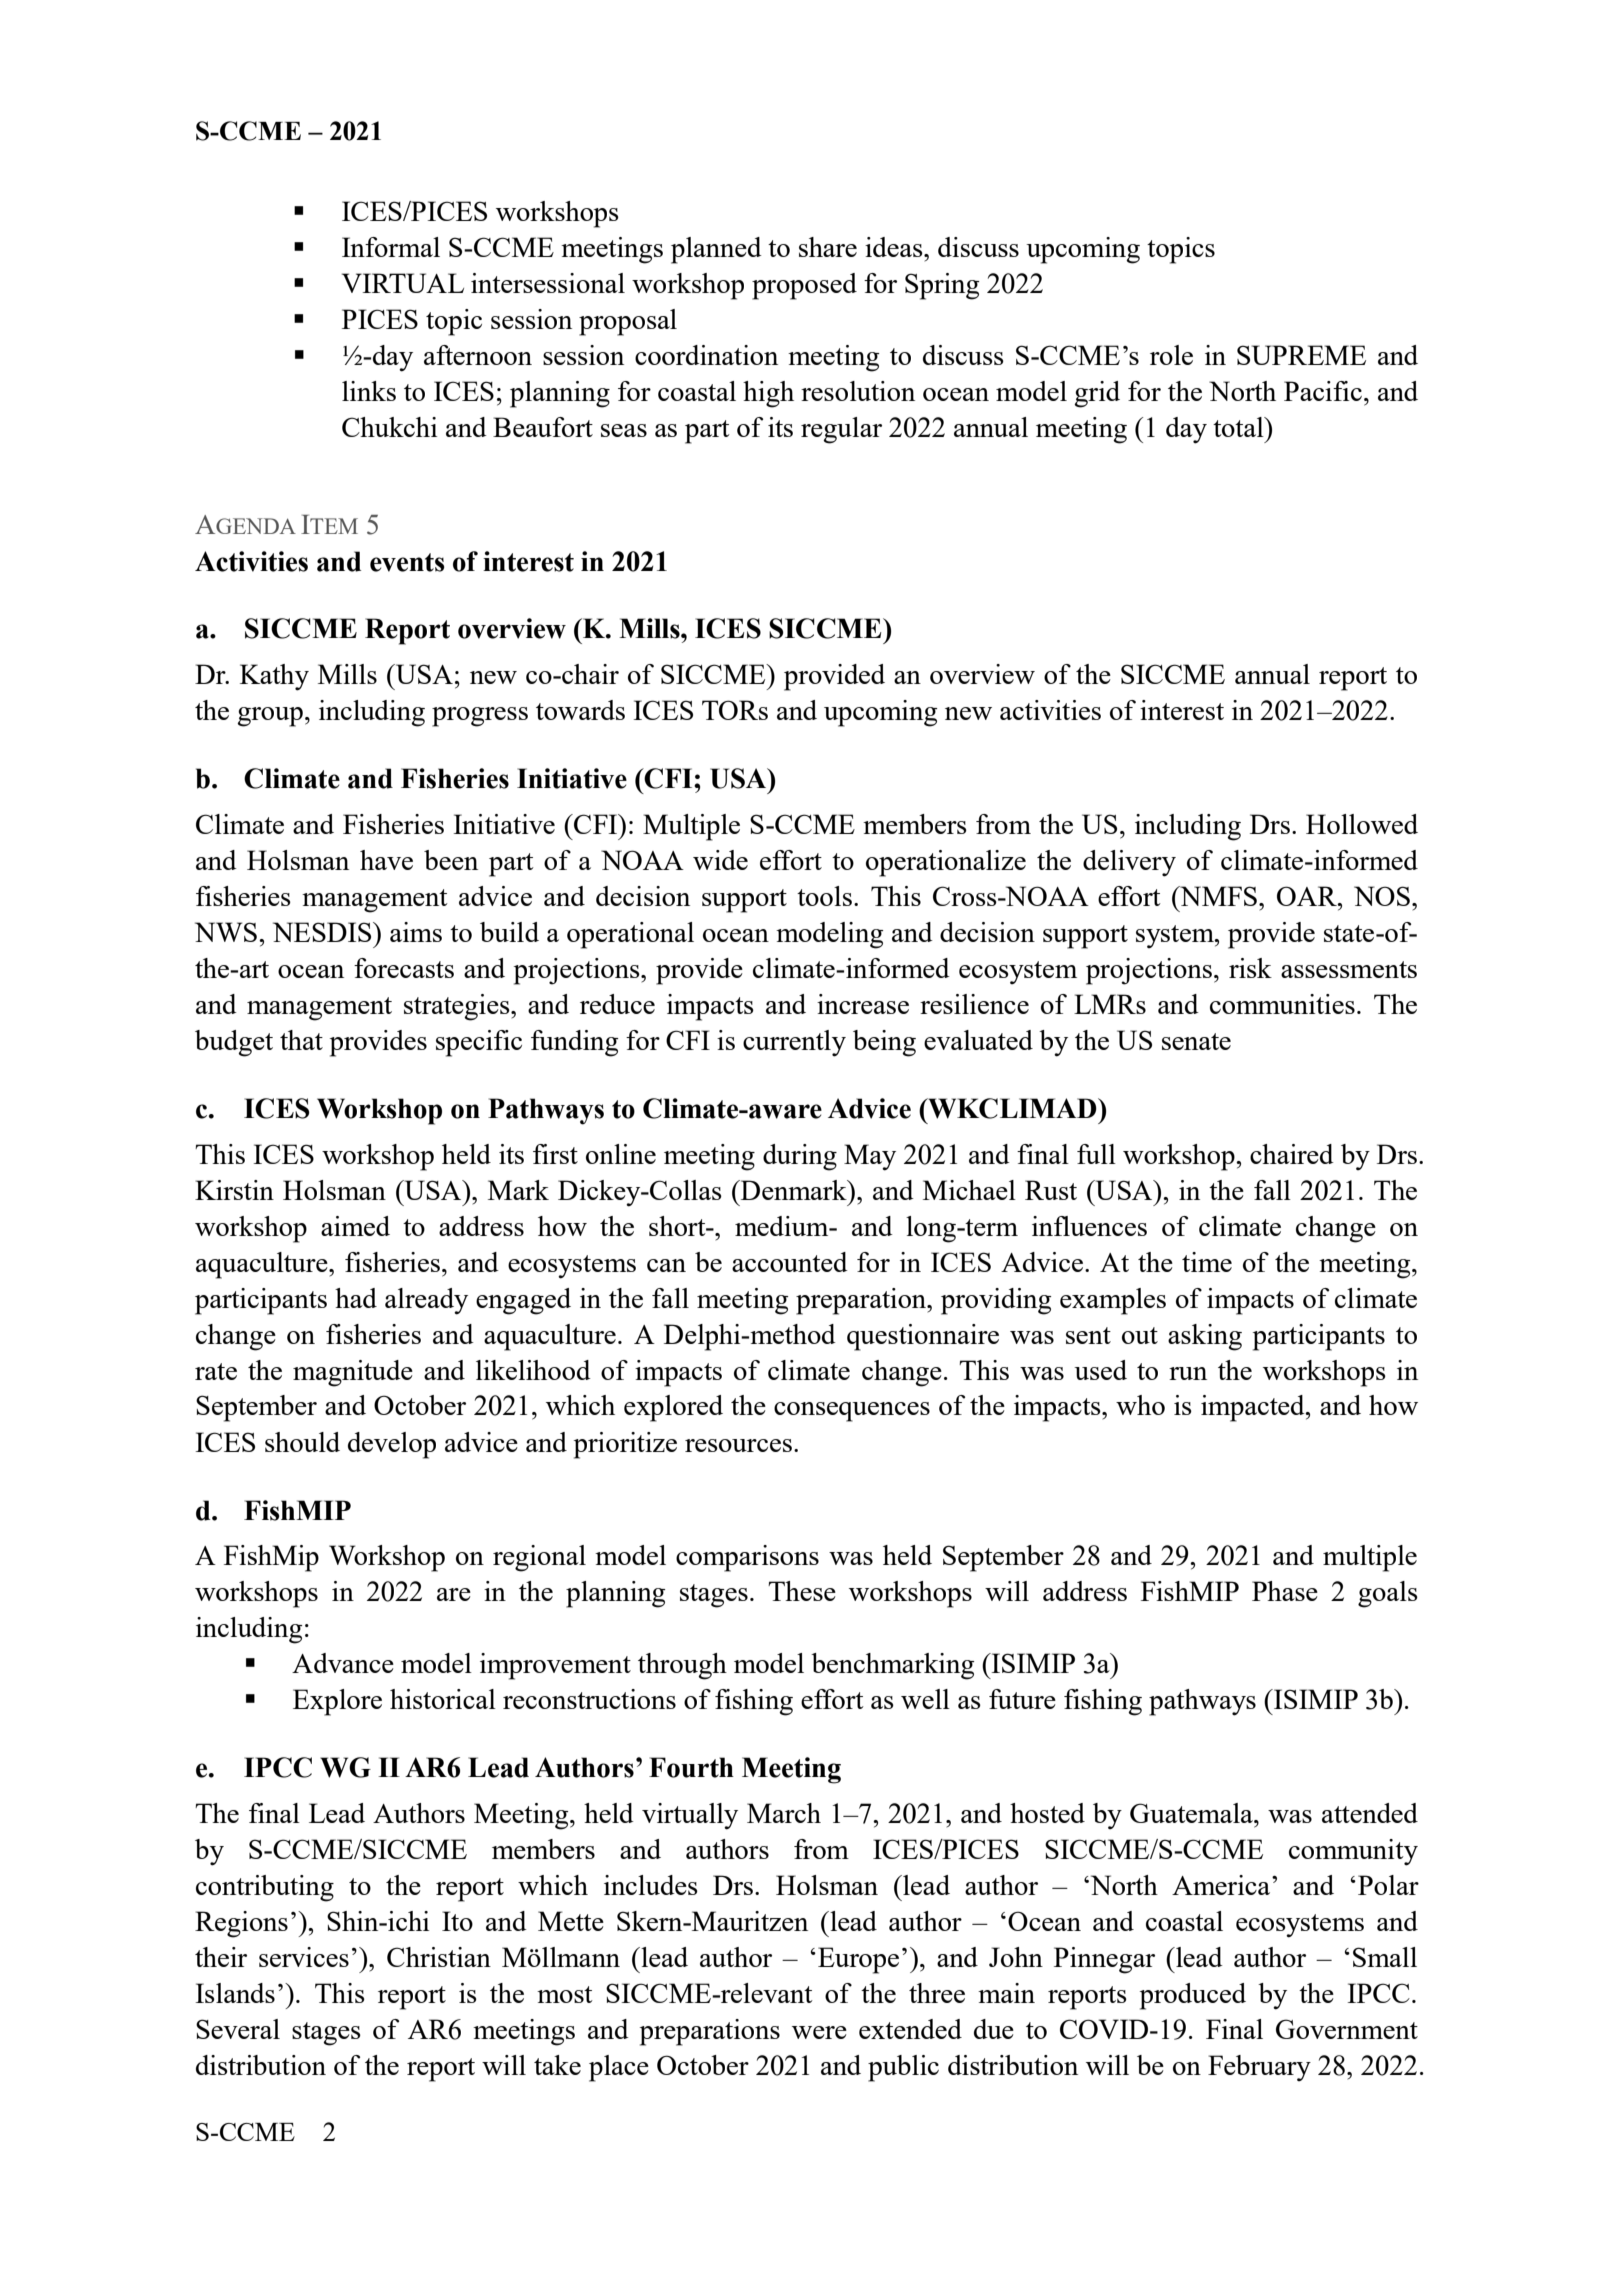 The image size is (1613, 2282). What do you see at coordinates (391, 247) in the screenshot?
I see `Informal` at bounding box center [391, 247].
